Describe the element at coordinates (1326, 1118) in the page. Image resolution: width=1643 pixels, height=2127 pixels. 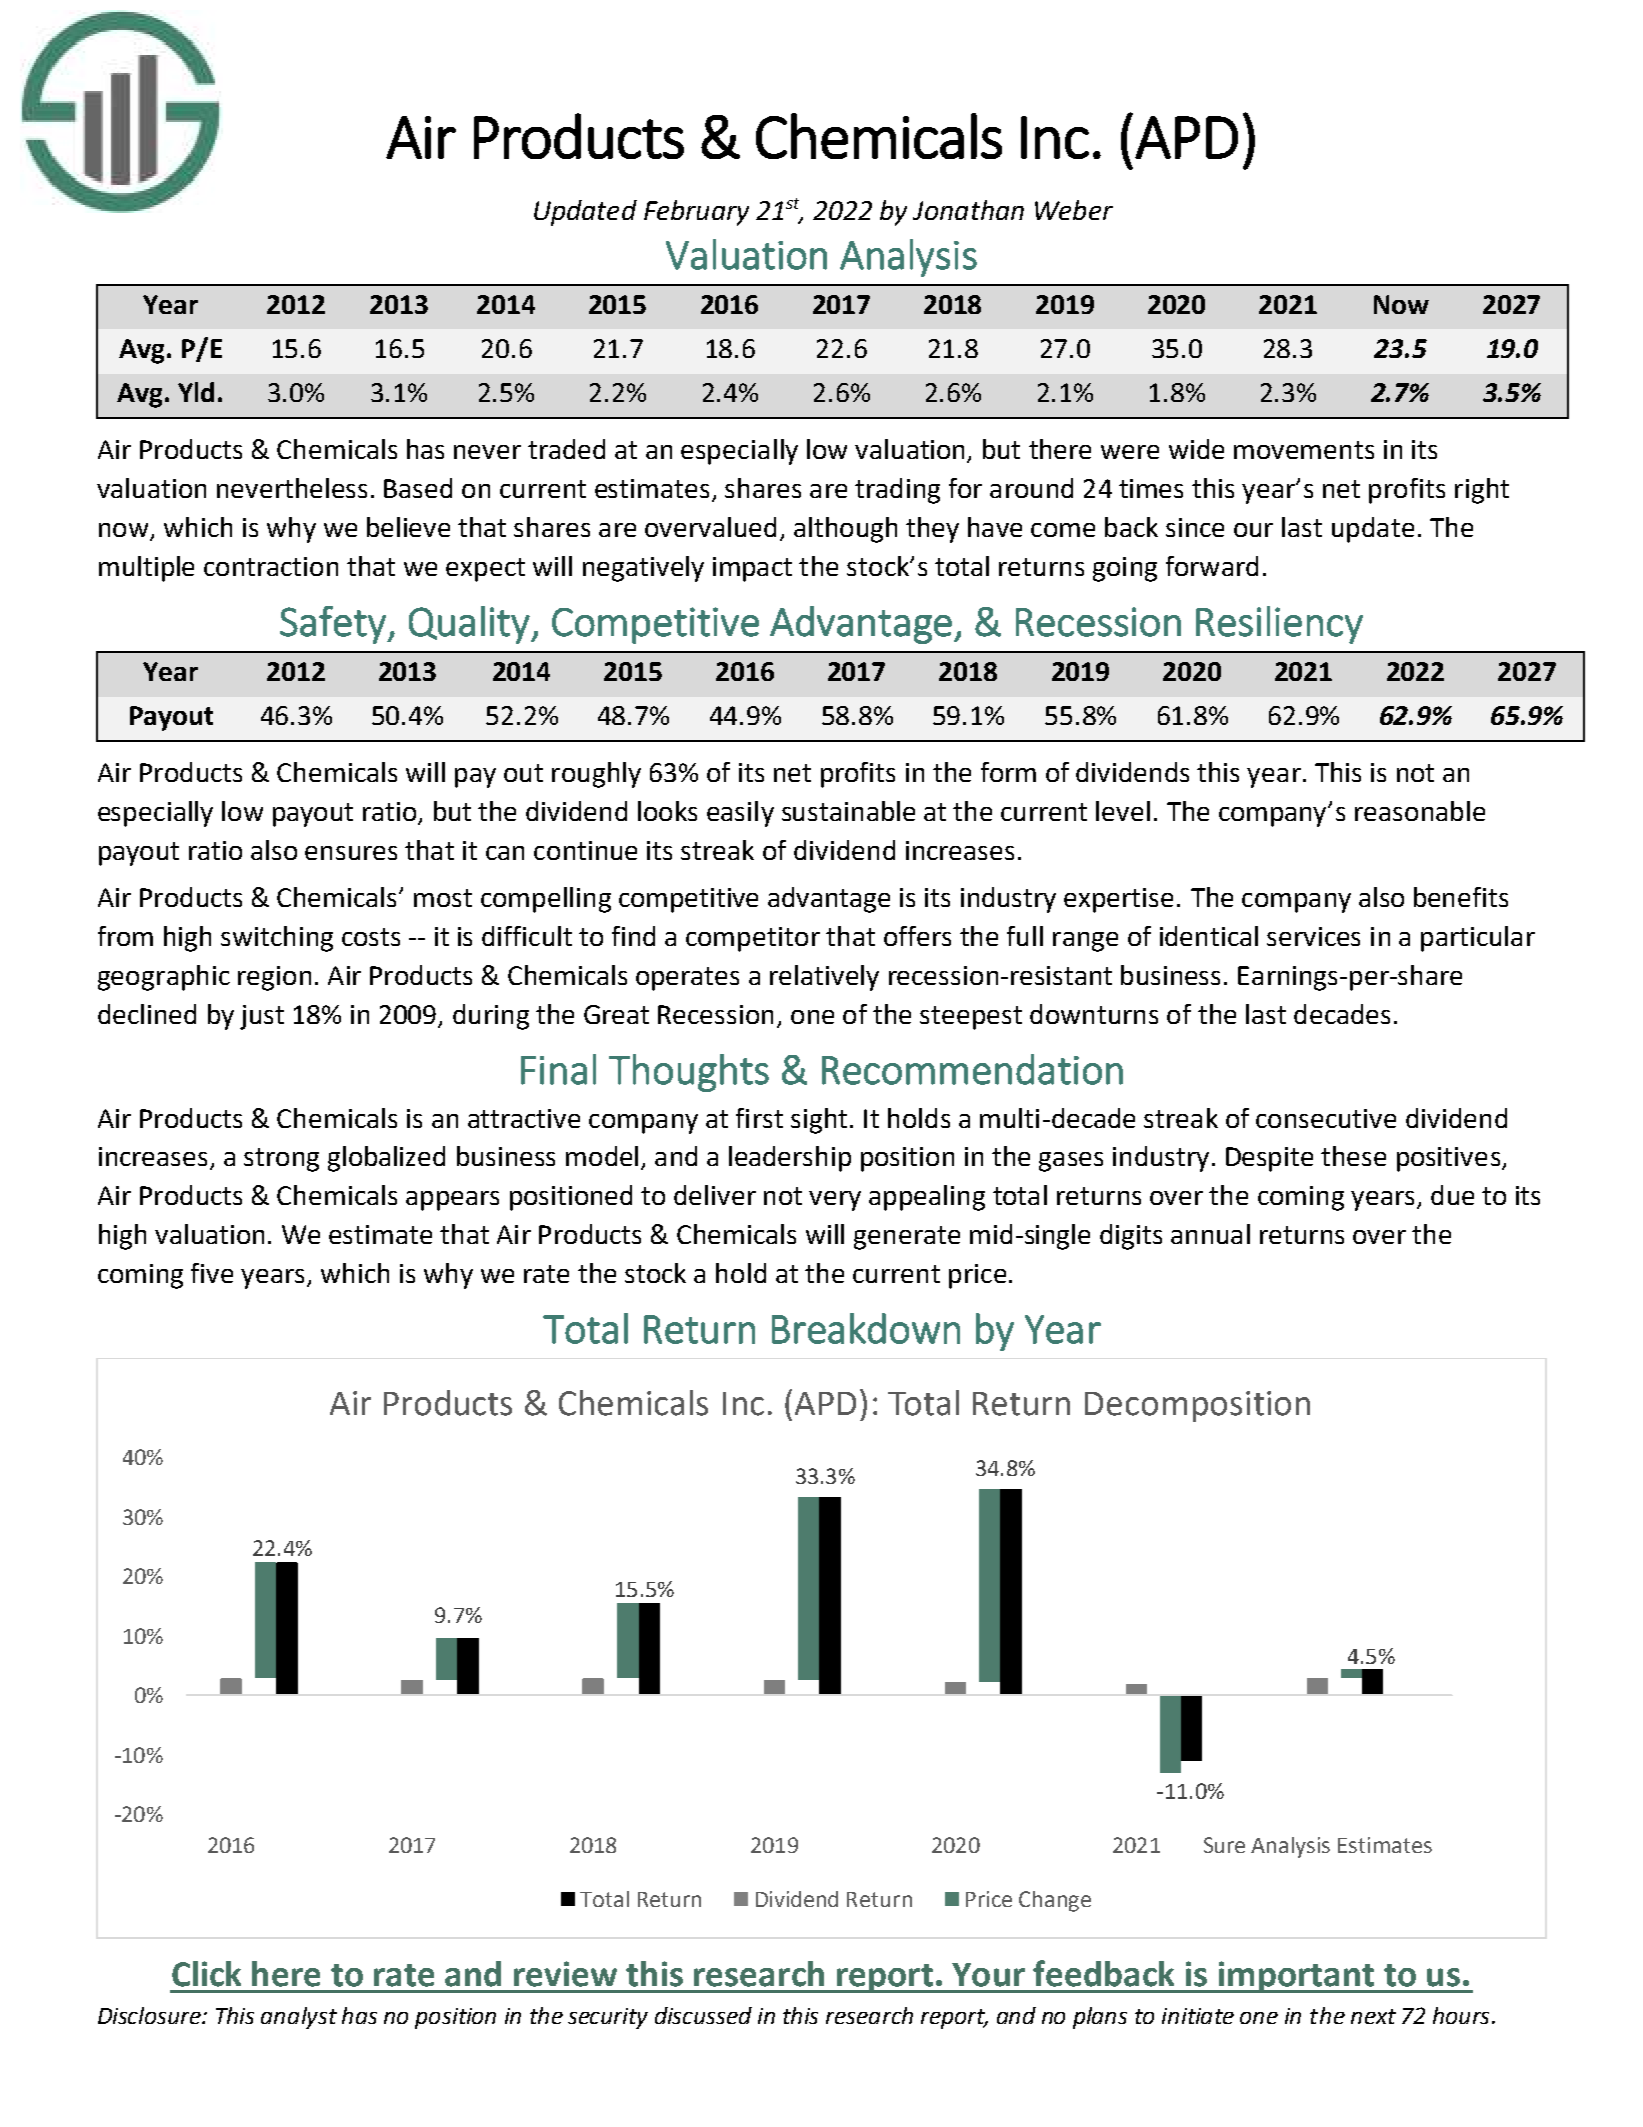
I see `consecutive` at that location.
